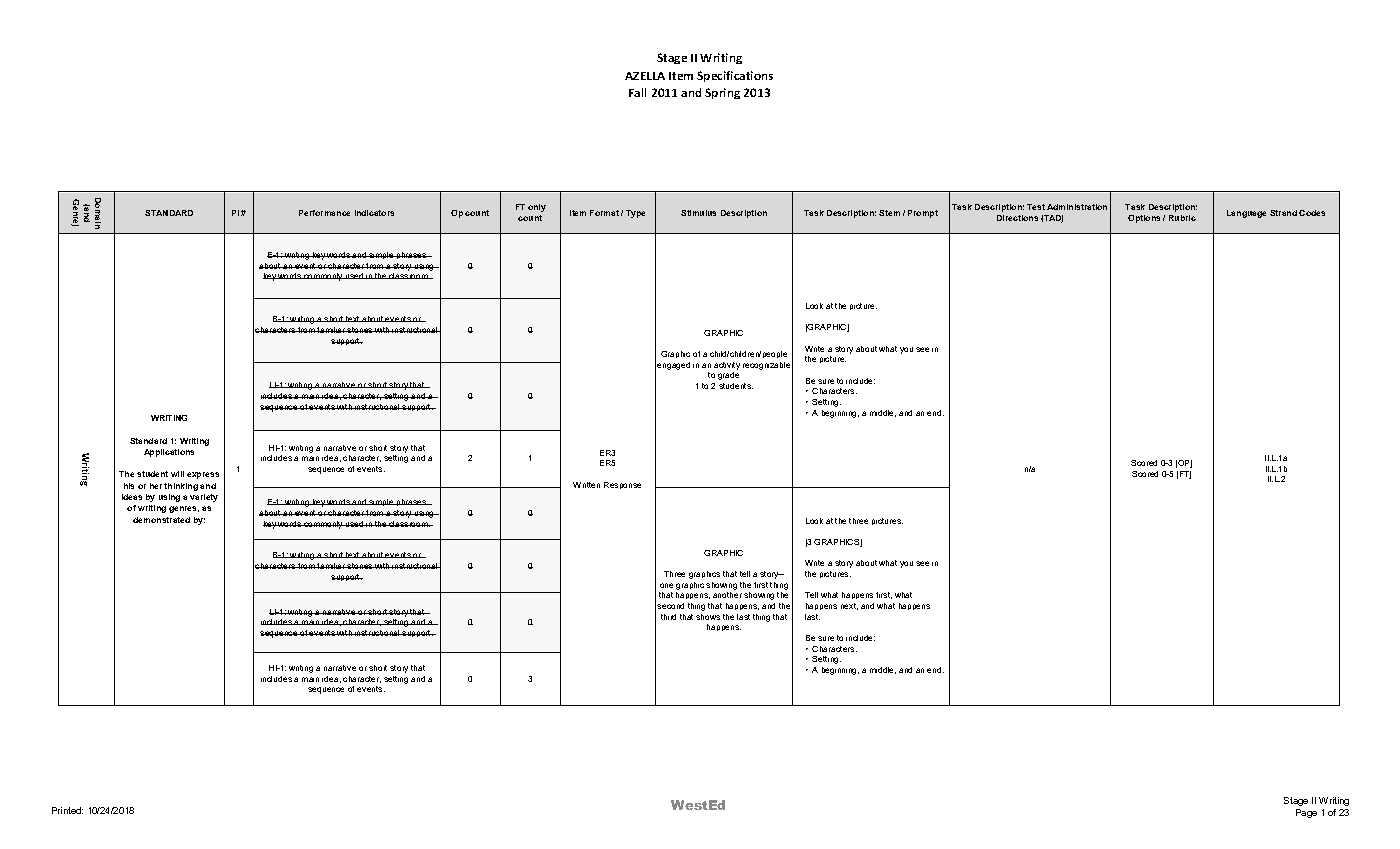 The image size is (1400, 849). Describe the element at coordinates (708, 617) in the image. I see `shows` at that location.
